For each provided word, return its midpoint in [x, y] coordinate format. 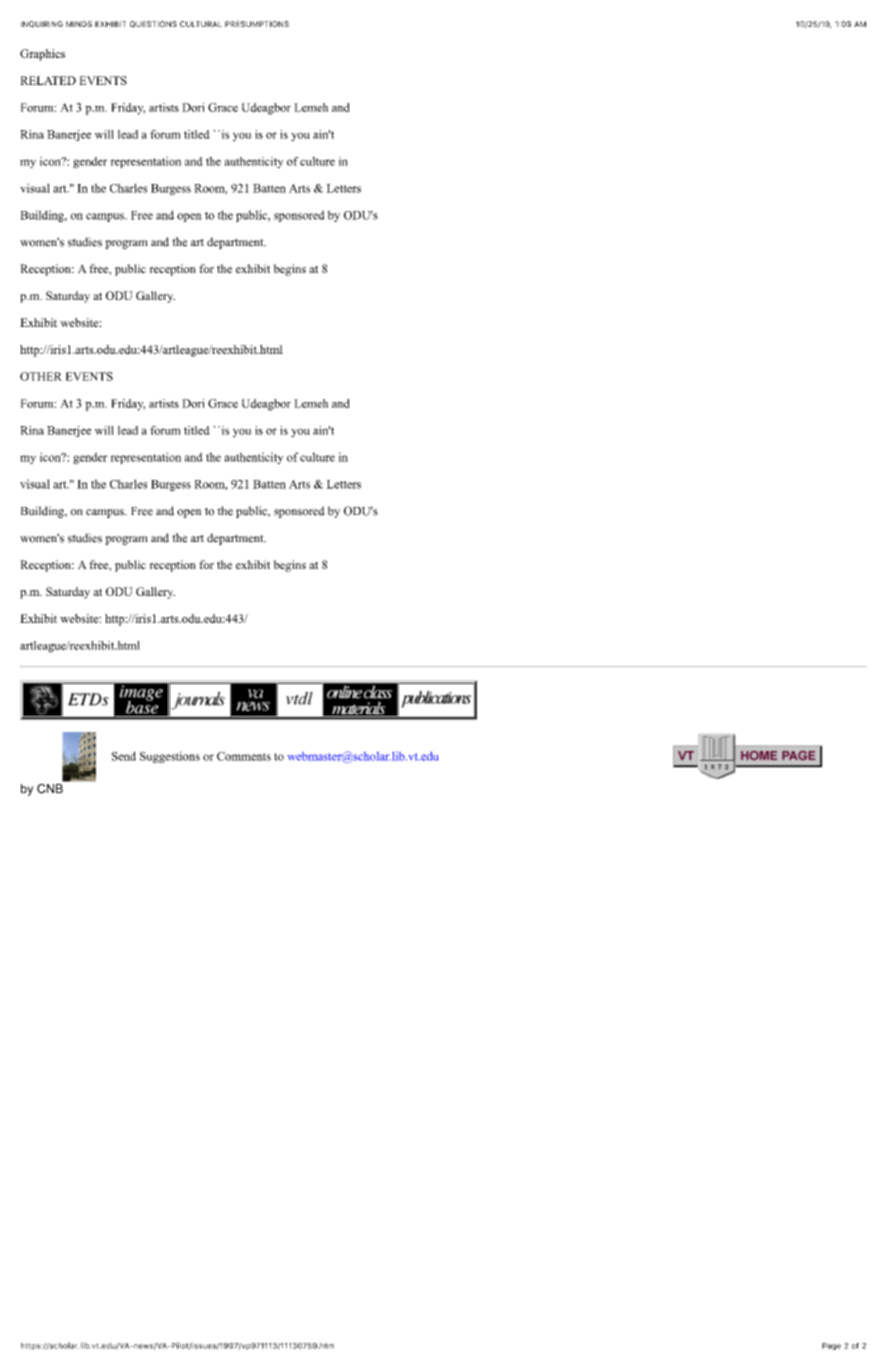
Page [831, 1346]
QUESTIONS [153, 24]
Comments [244, 756]
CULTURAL [201, 24]
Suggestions [170, 757]
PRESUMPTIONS [257, 24]
